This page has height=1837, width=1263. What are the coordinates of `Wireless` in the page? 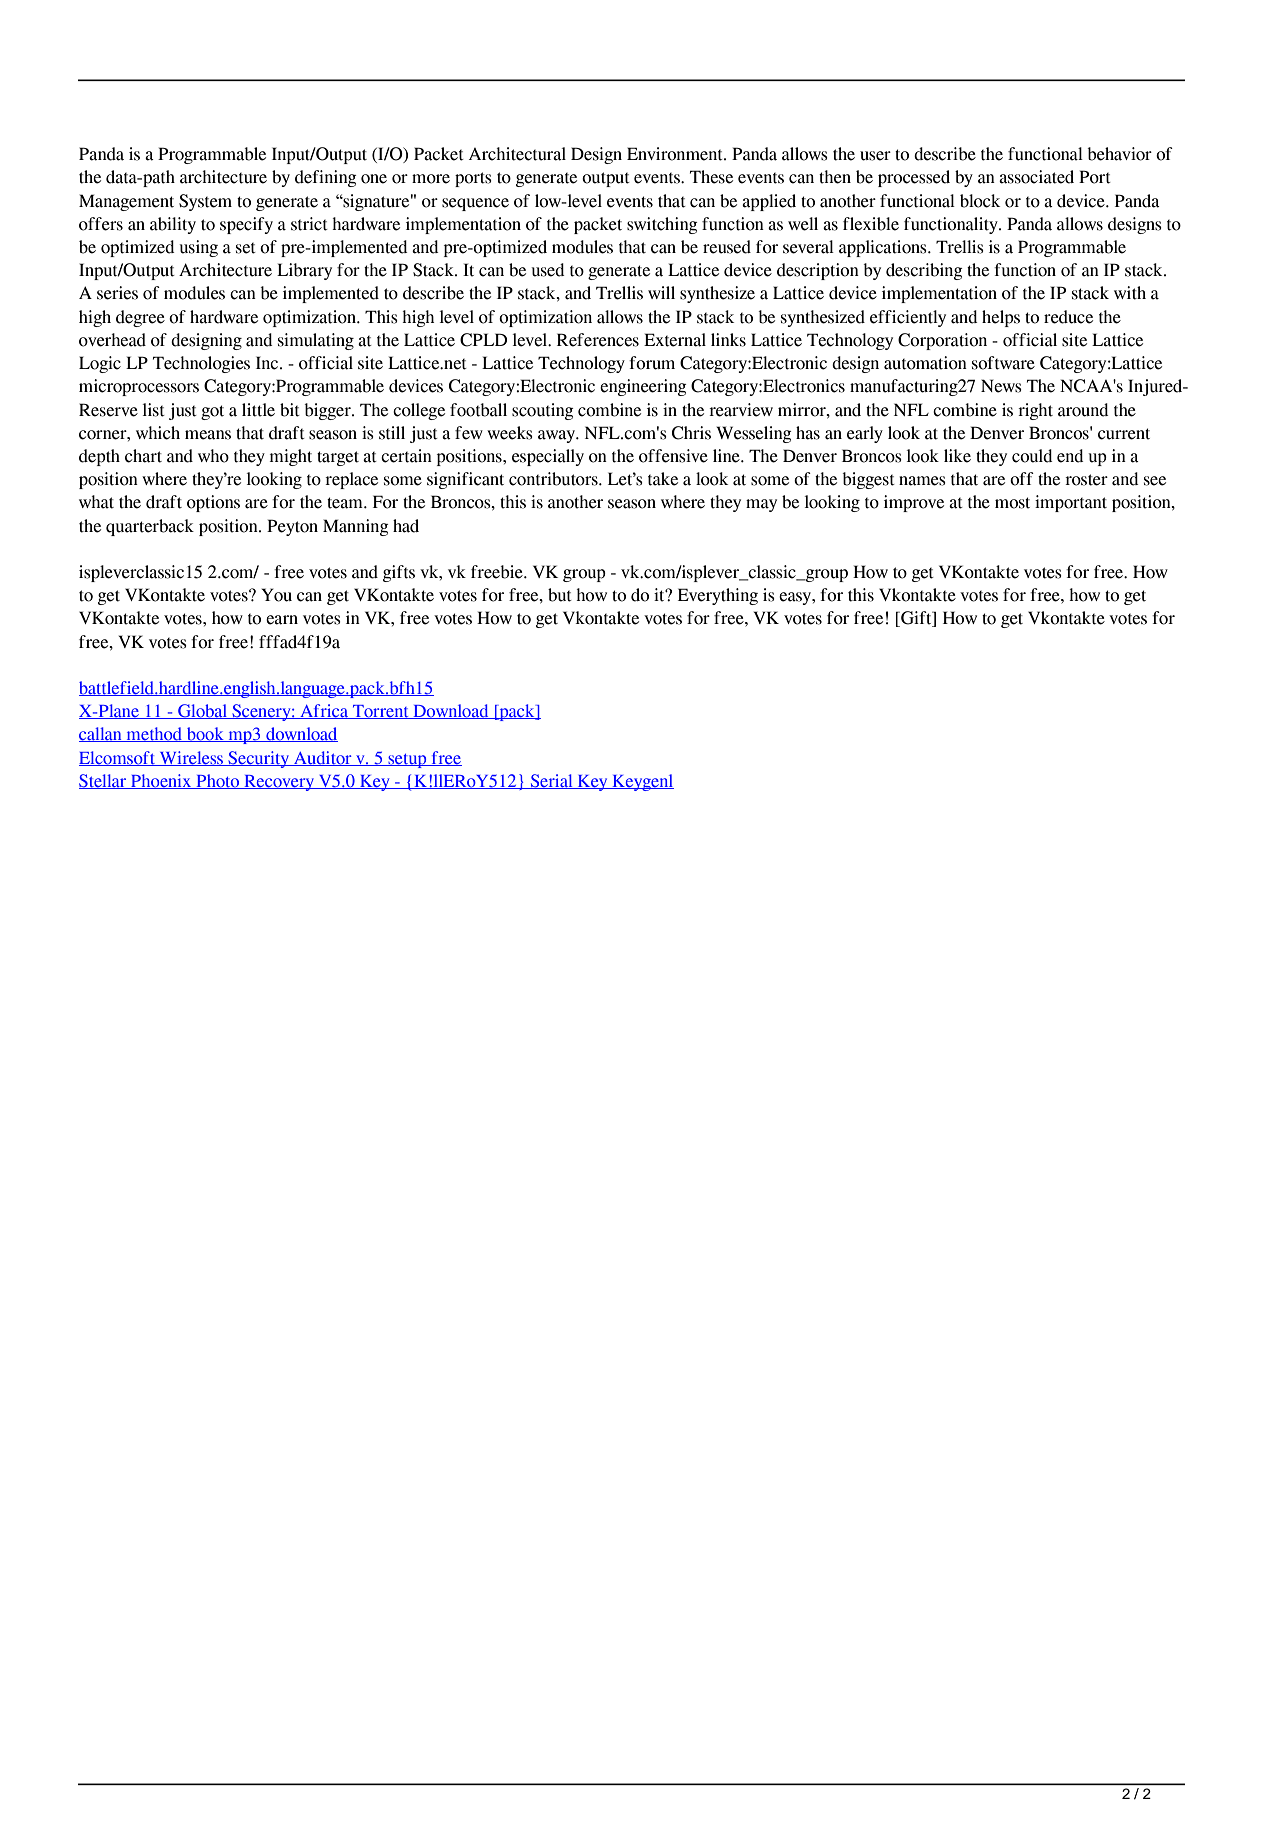 It's located at (191, 758).
